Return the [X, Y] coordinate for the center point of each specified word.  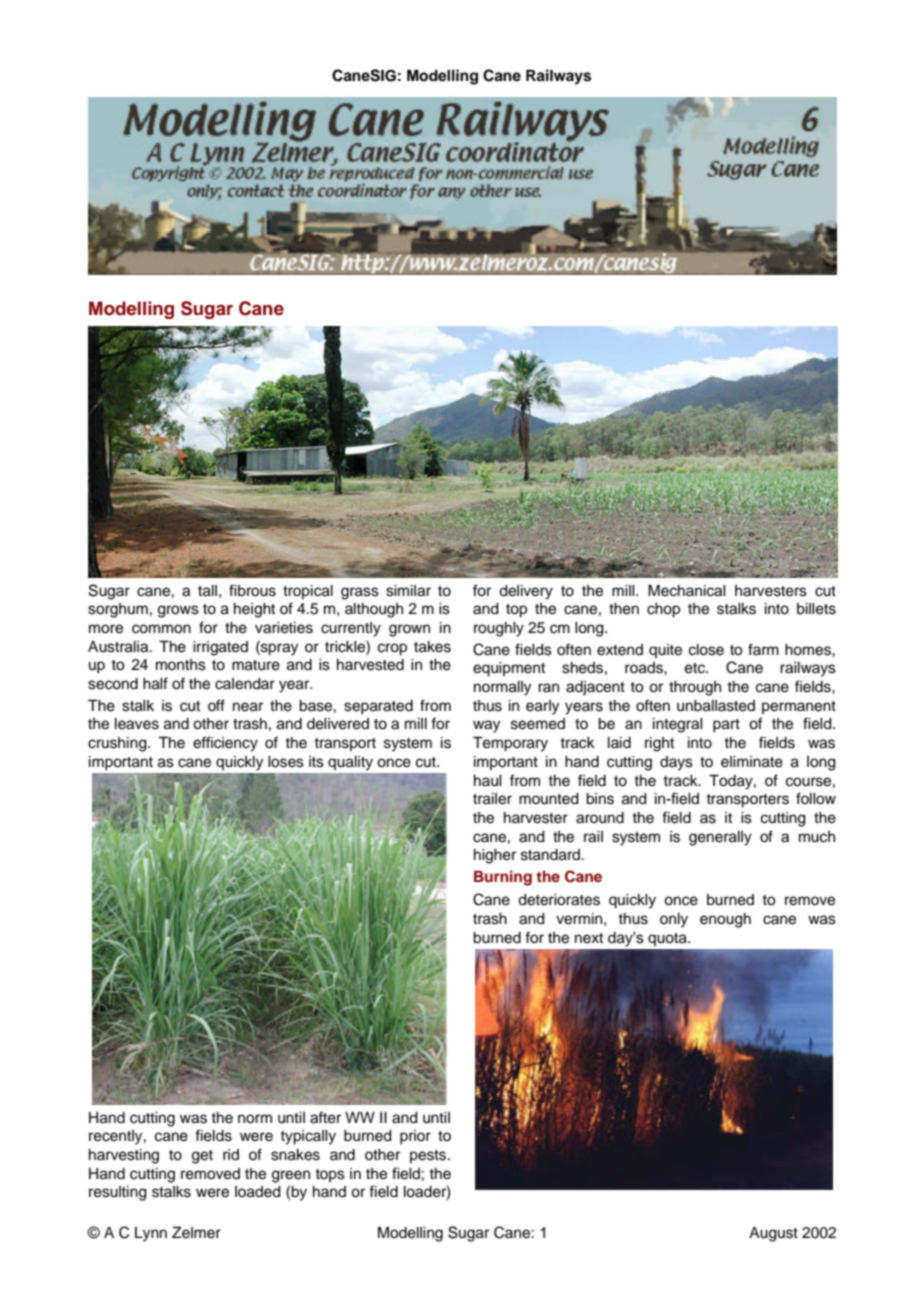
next [589, 938]
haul [488, 781]
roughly [499, 629]
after [325, 1117]
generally [720, 838]
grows [178, 611]
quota [668, 939]
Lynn [151, 1234]
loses [286, 762]
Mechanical [687, 591]
